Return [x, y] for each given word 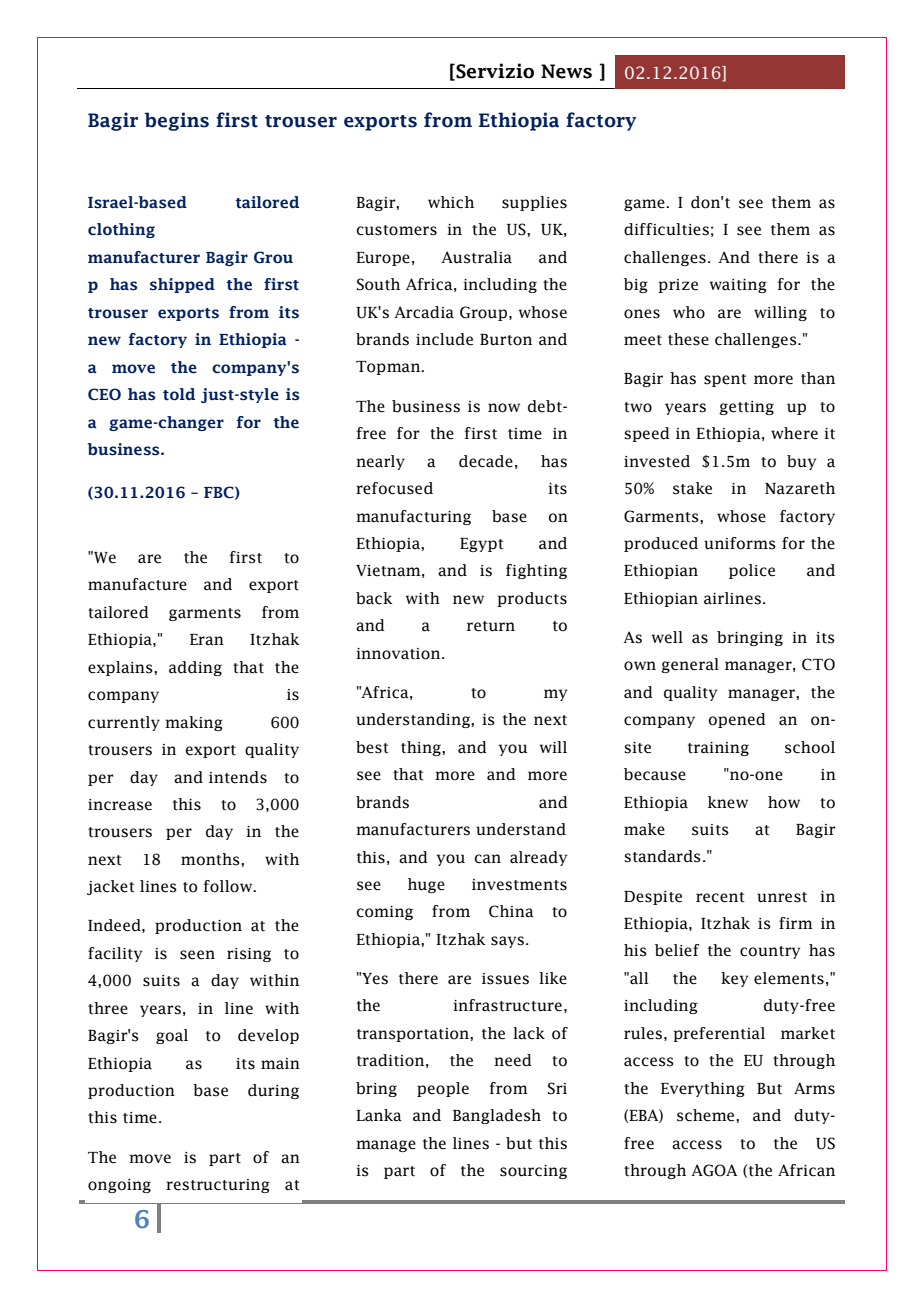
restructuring [218, 1186]
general [690, 665]
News [566, 71]
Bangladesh [497, 1116]
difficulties [666, 229]
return [491, 626]
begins [177, 121]
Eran [207, 640]
